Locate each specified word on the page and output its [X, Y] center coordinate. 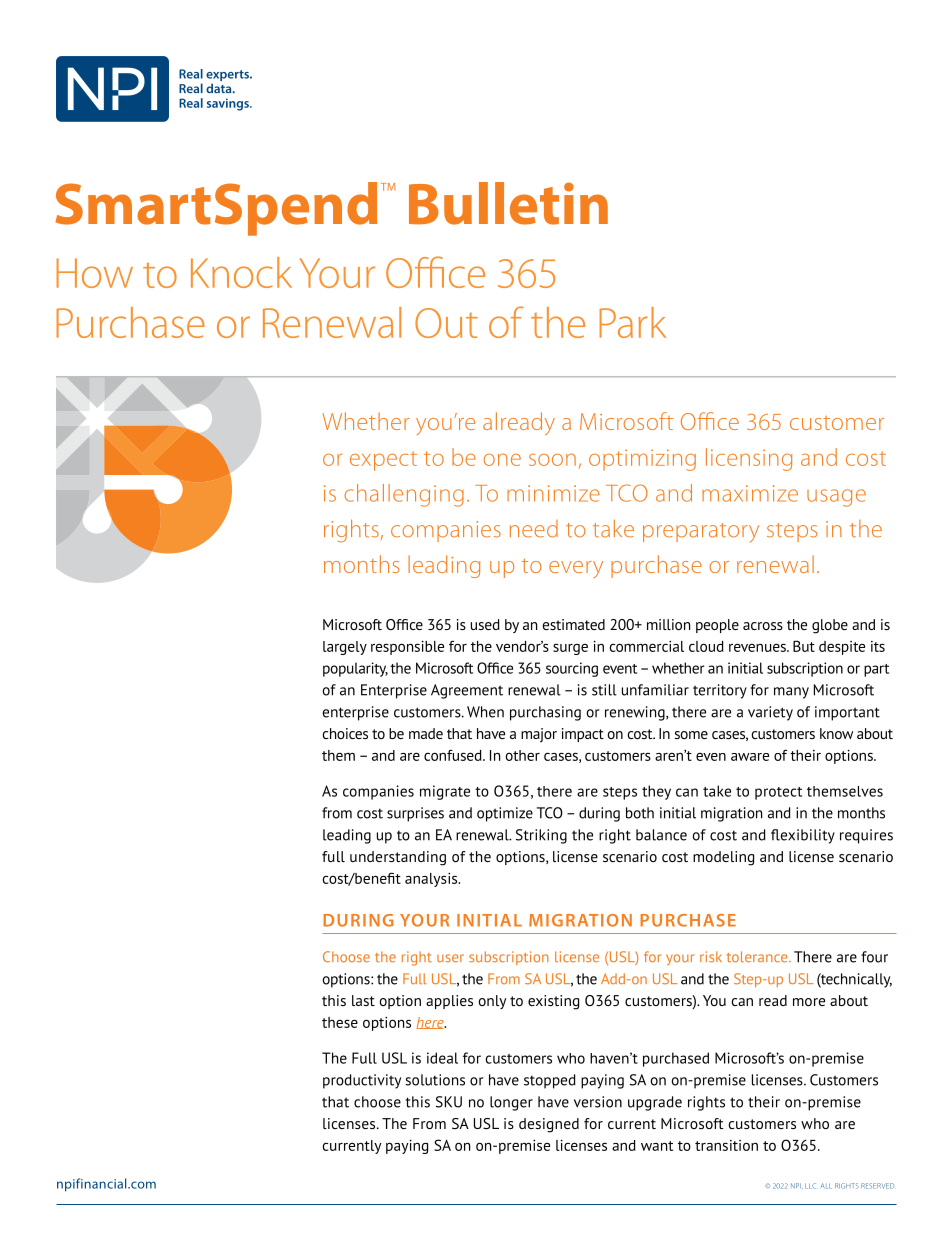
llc [810, 1186]
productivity [362, 1081]
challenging [404, 495]
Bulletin [508, 203]
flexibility [803, 836]
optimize [505, 814]
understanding [398, 858]
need [534, 529]
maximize [750, 493]
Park [632, 322]
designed [549, 1125]
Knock [241, 272]
